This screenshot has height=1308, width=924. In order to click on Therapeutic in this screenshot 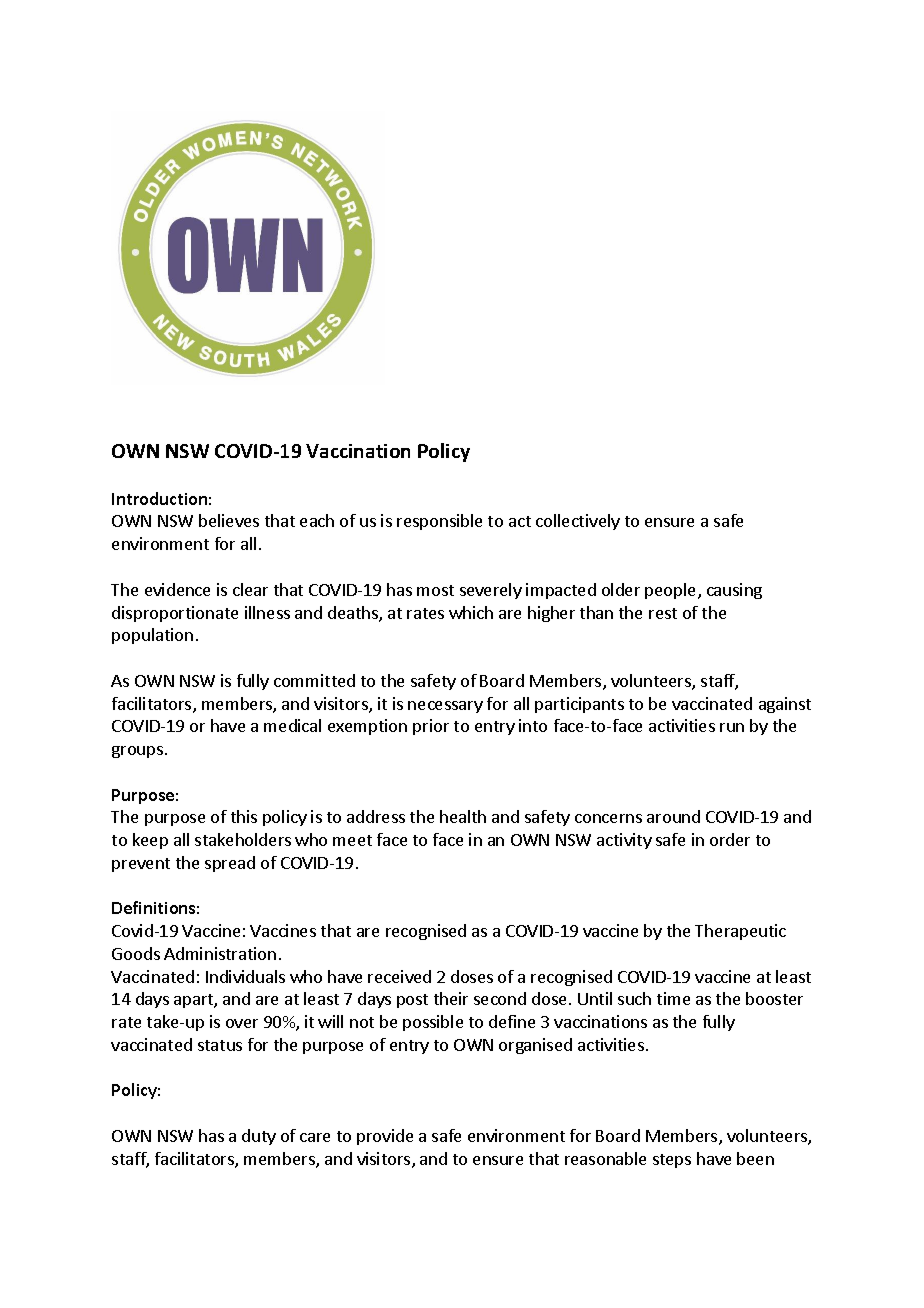, I will do `click(740, 932)`.
